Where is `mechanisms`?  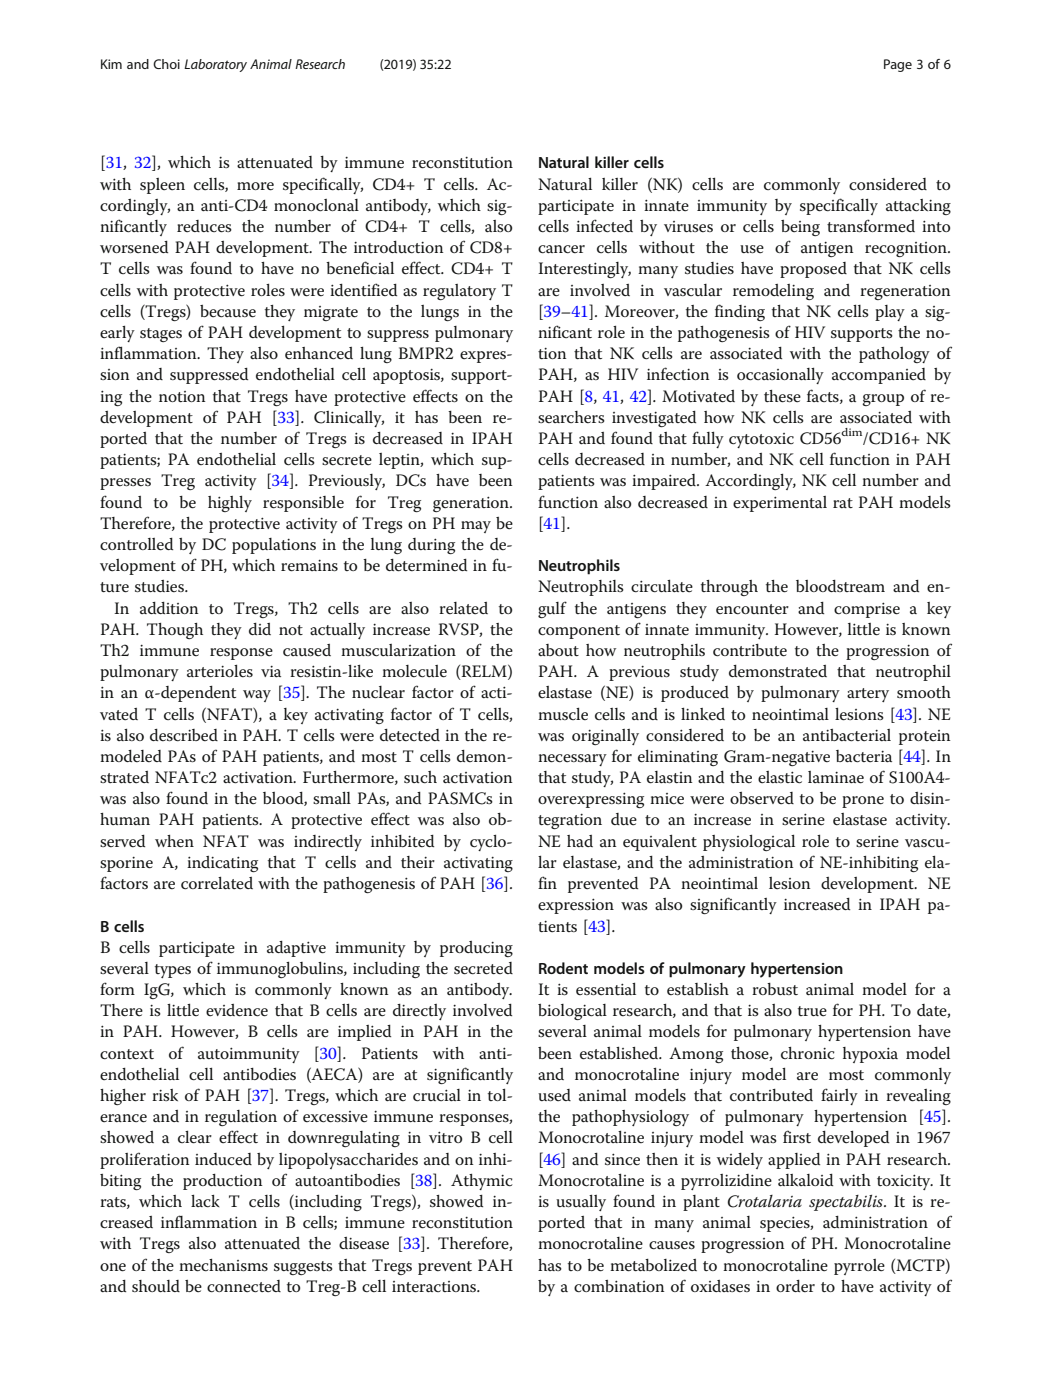 mechanisms is located at coordinates (223, 1265).
